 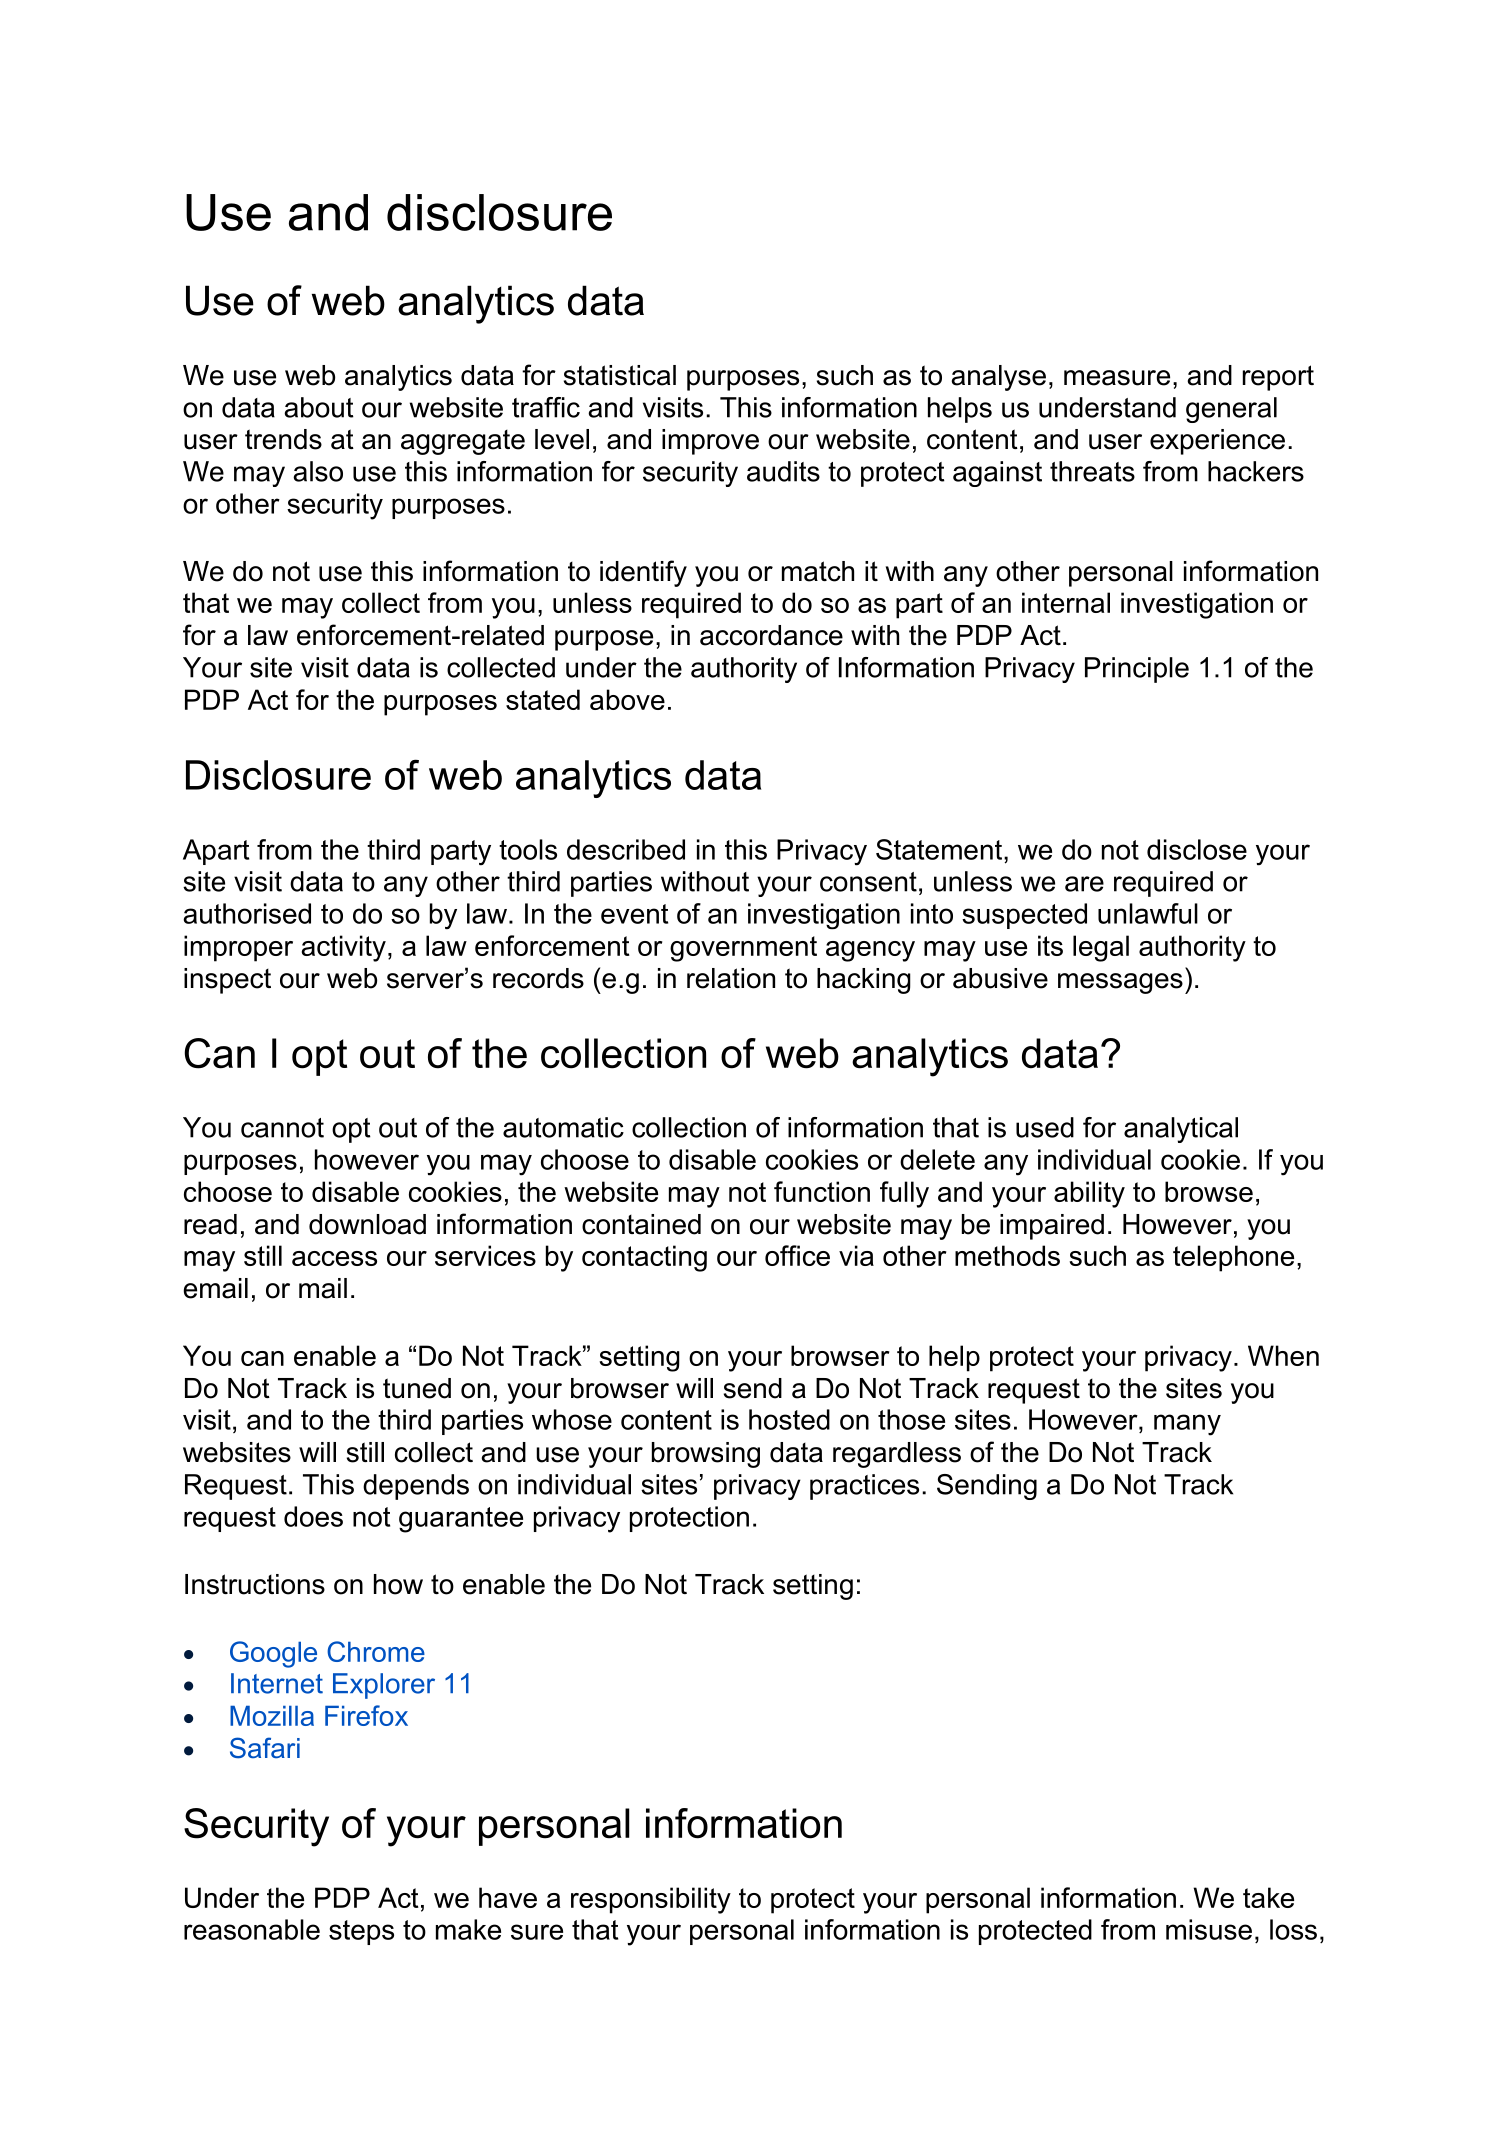 What do you see at coordinates (626, 849) in the image?
I see `described` at bounding box center [626, 849].
